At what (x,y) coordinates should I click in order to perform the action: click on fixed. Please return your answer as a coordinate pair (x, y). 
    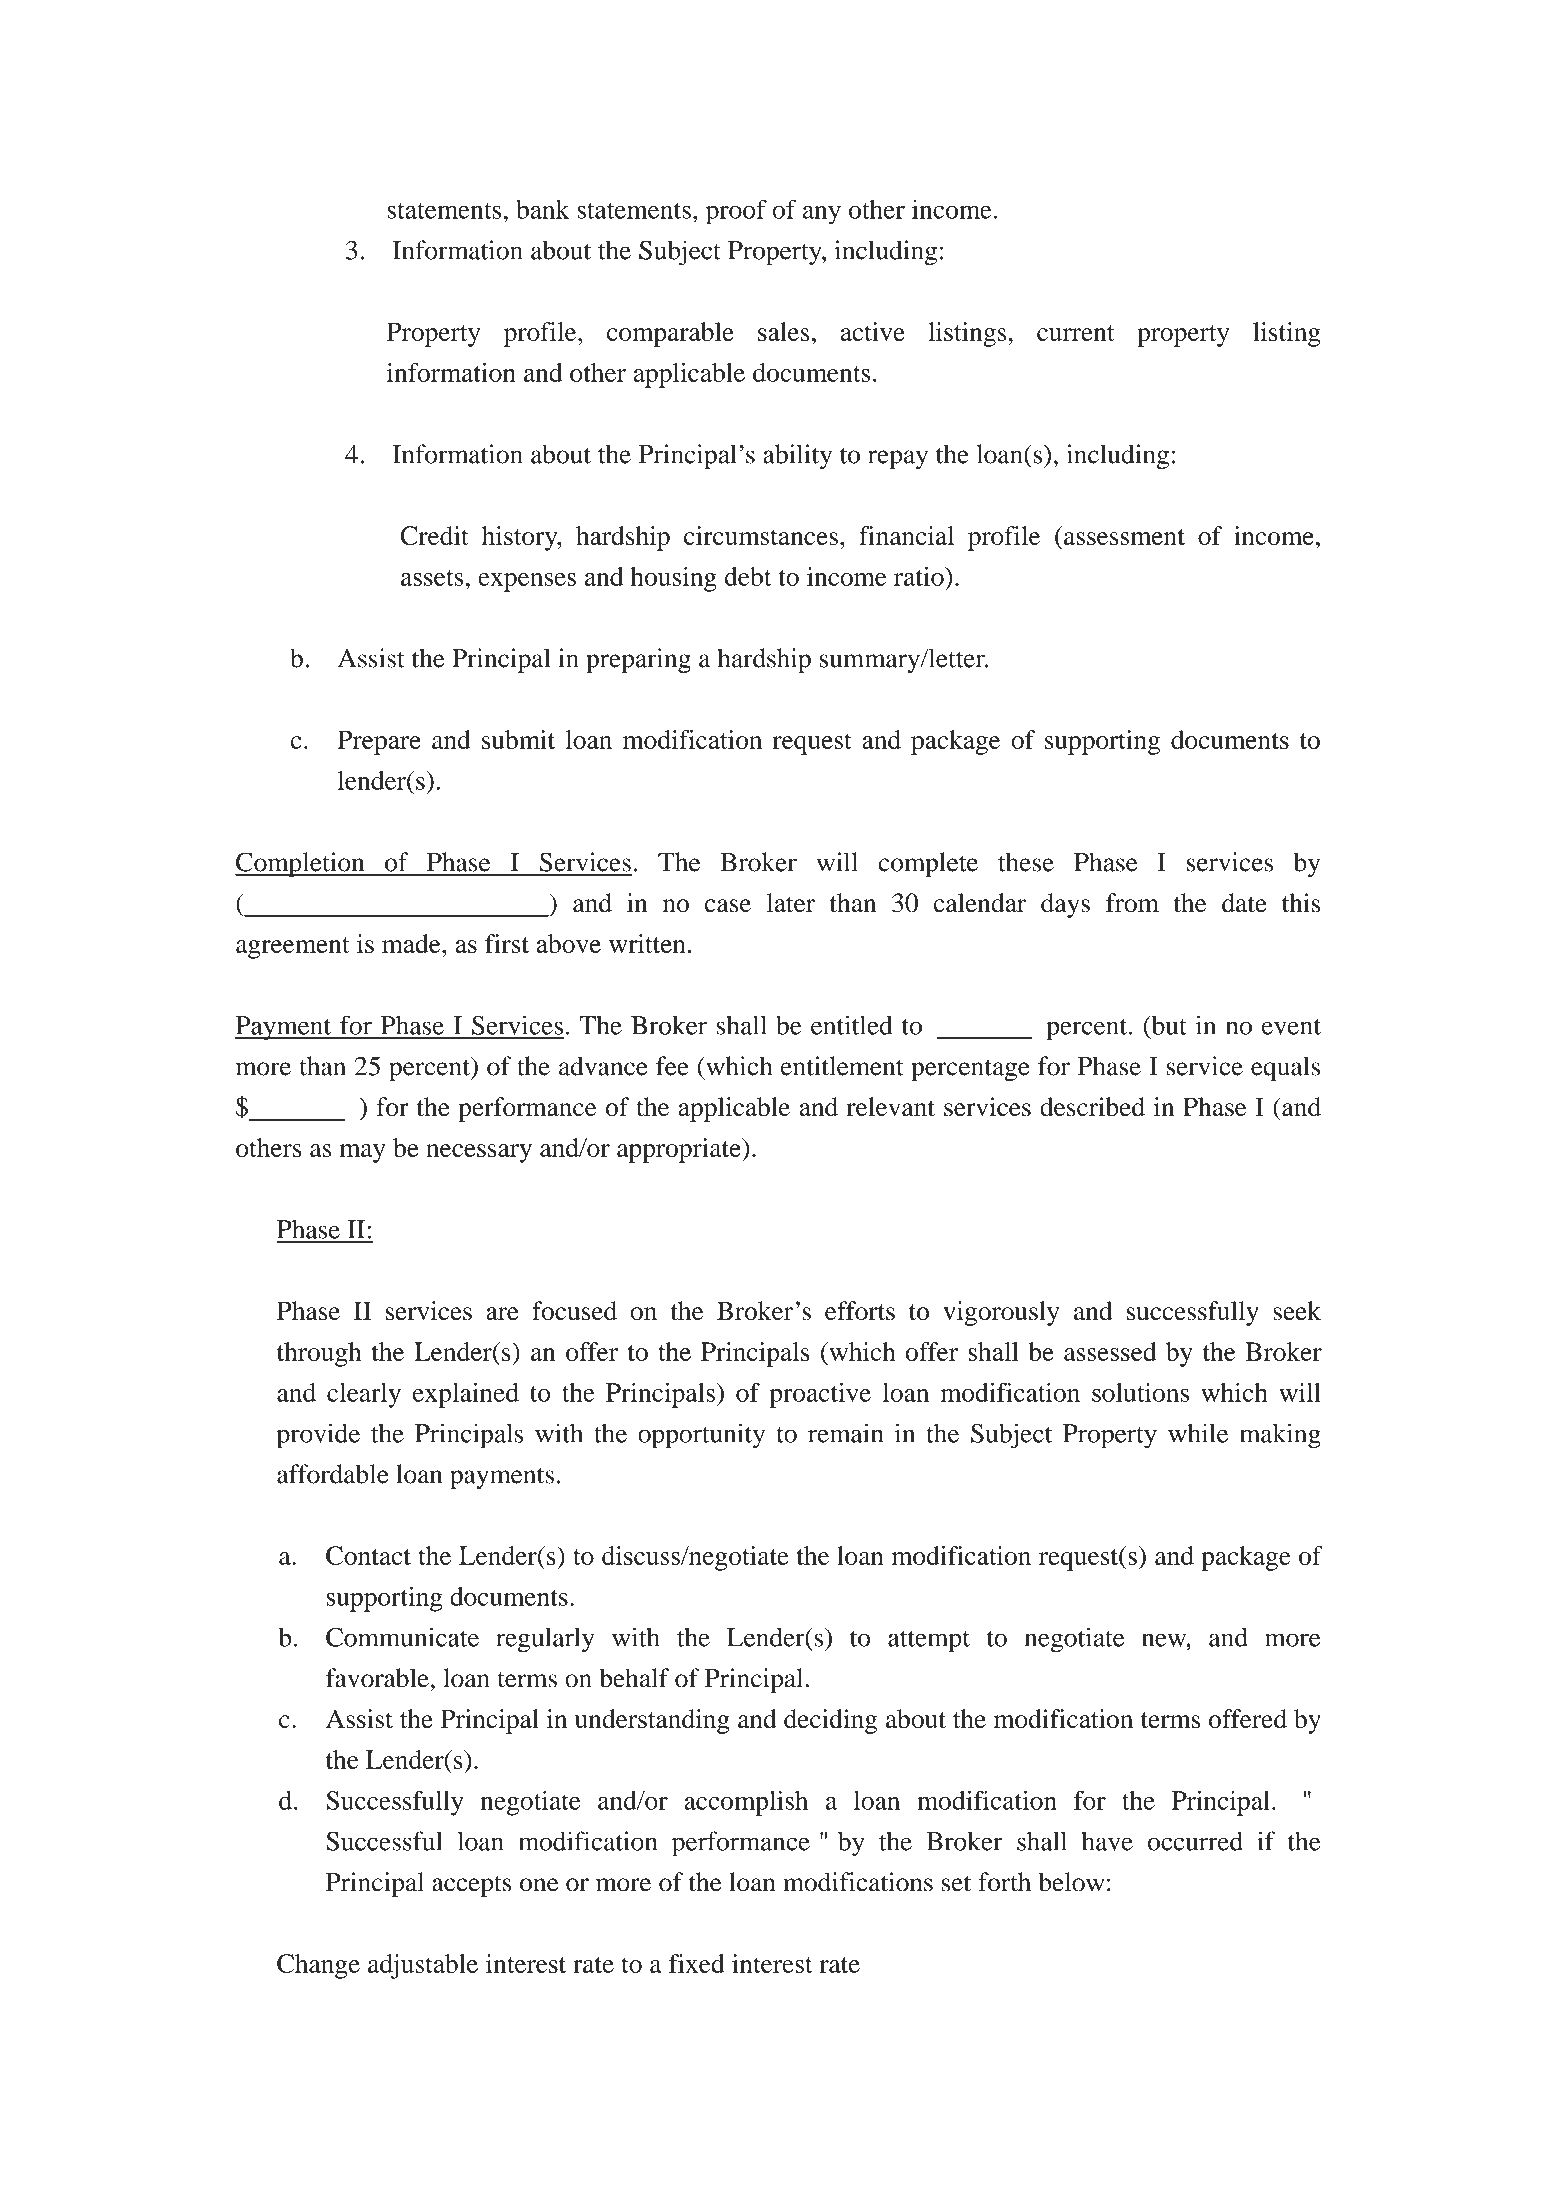
    Looking at the image, I should click on (697, 1963).
